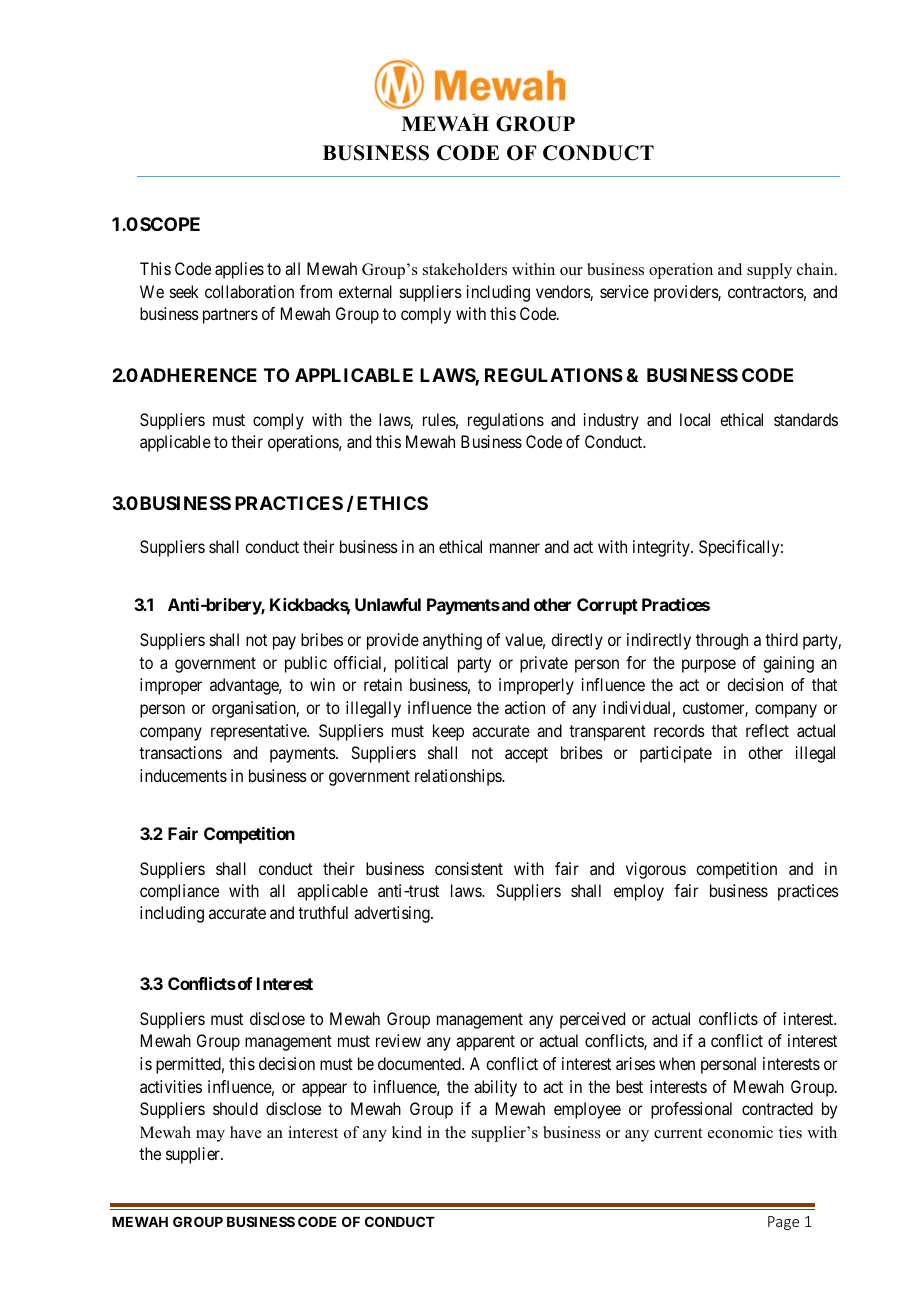 The height and width of the screenshot is (1308, 924). I want to click on representative, so click(259, 732).
